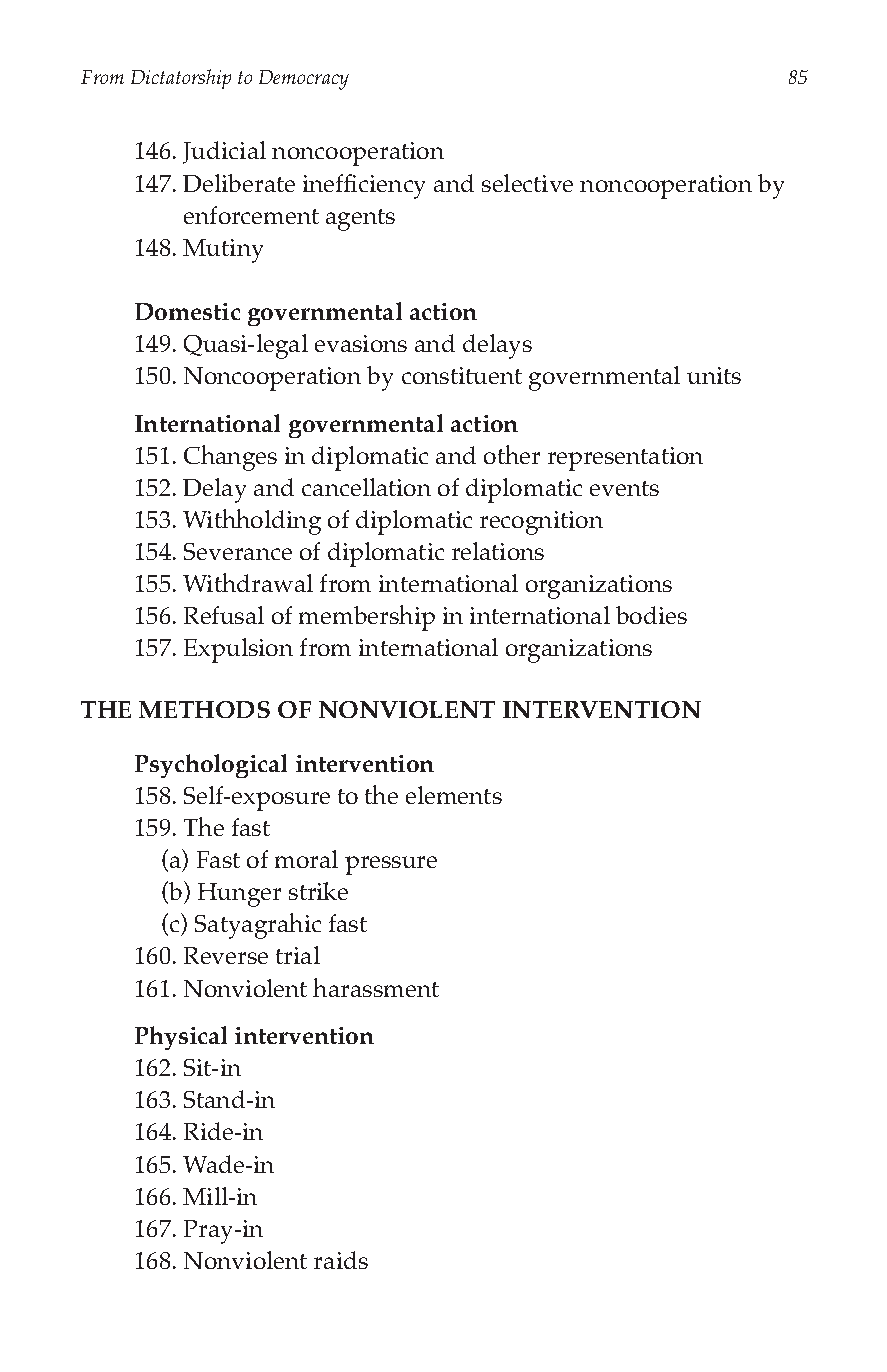 The height and width of the screenshot is (1372, 887). I want to click on bodies, so click(651, 615).
